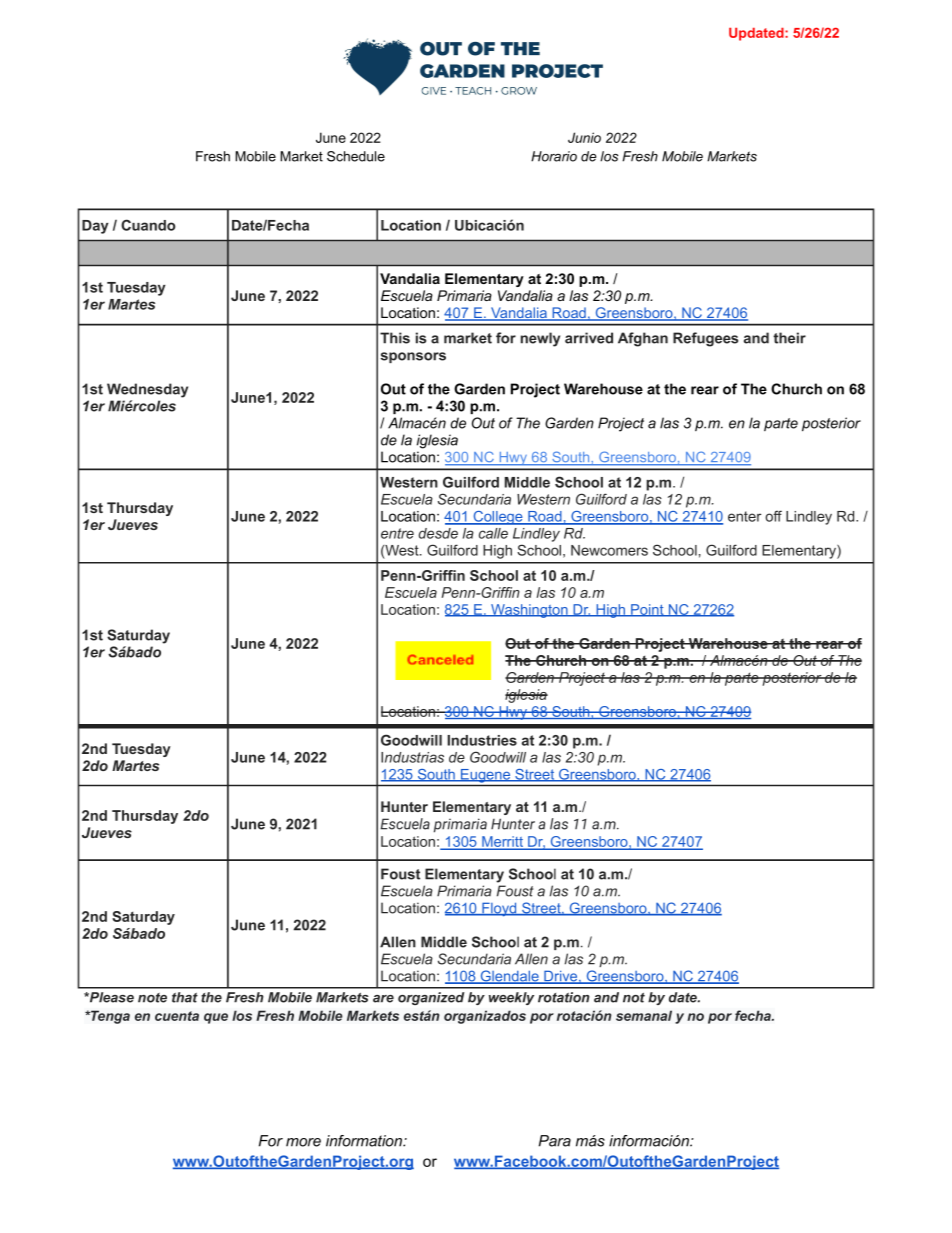  Describe the element at coordinates (647, 610) in the page. I see `Point` at that location.
